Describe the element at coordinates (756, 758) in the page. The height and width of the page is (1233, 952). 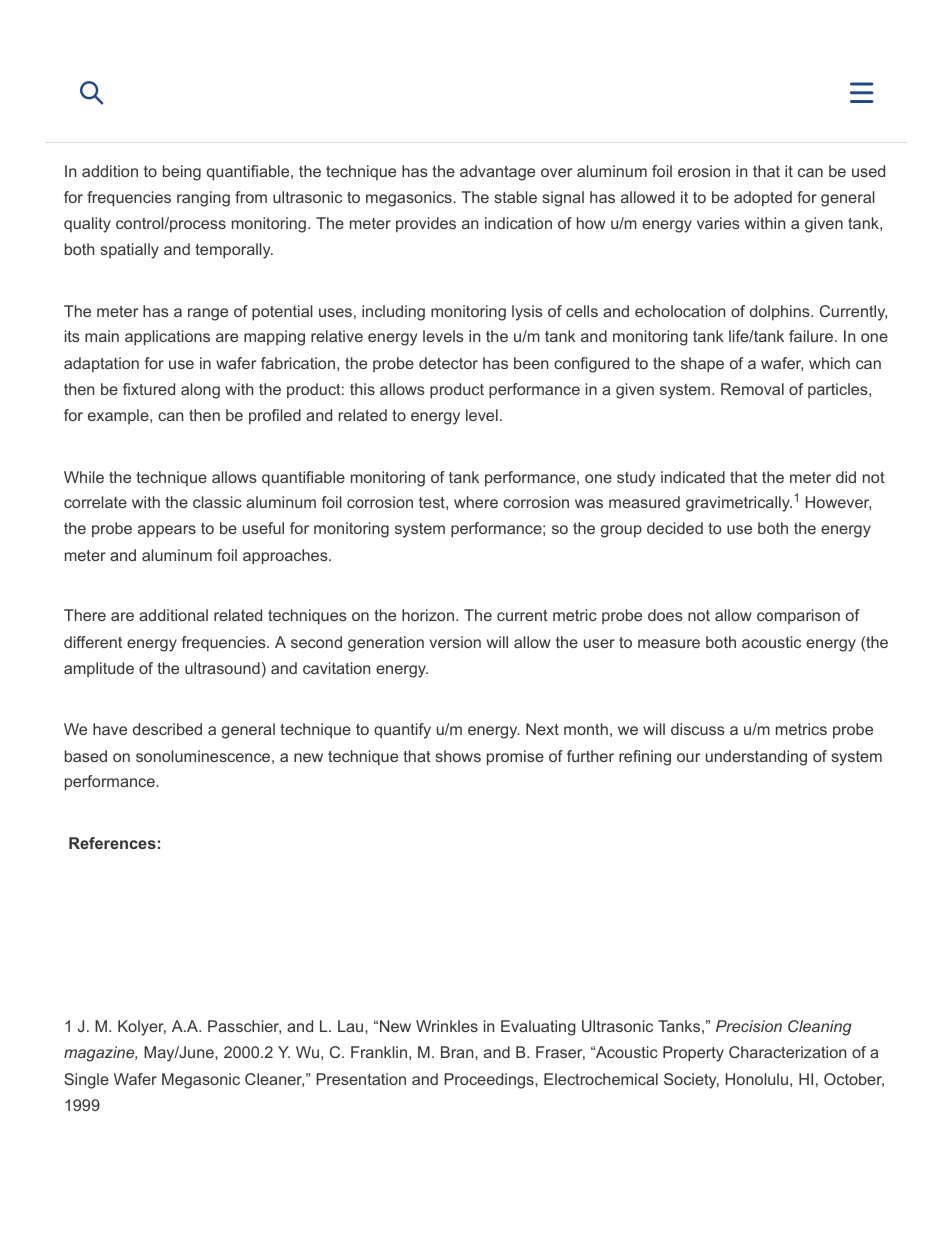
I see `understanding` at that location.
